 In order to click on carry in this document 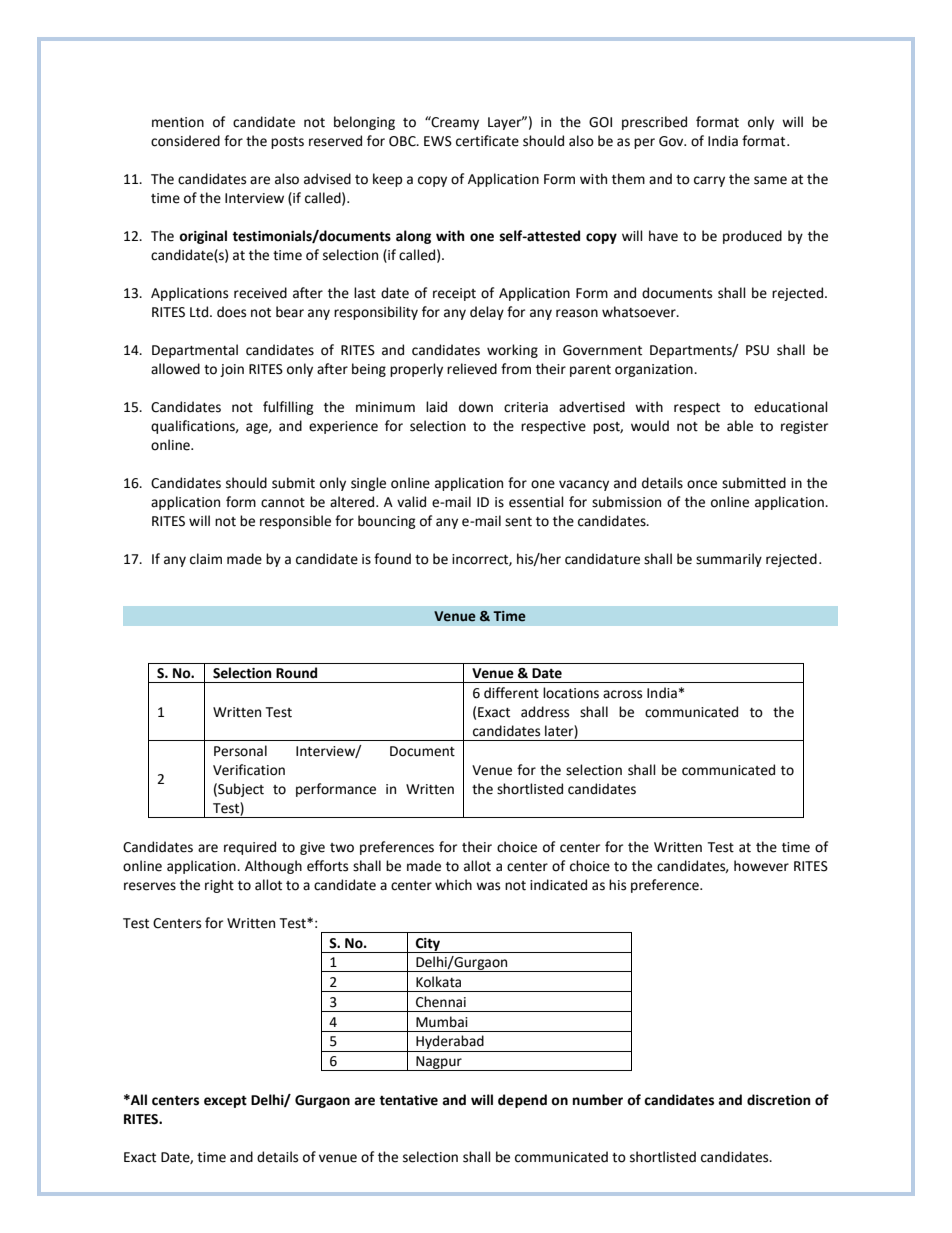, I will do `click(709, 181)`.
